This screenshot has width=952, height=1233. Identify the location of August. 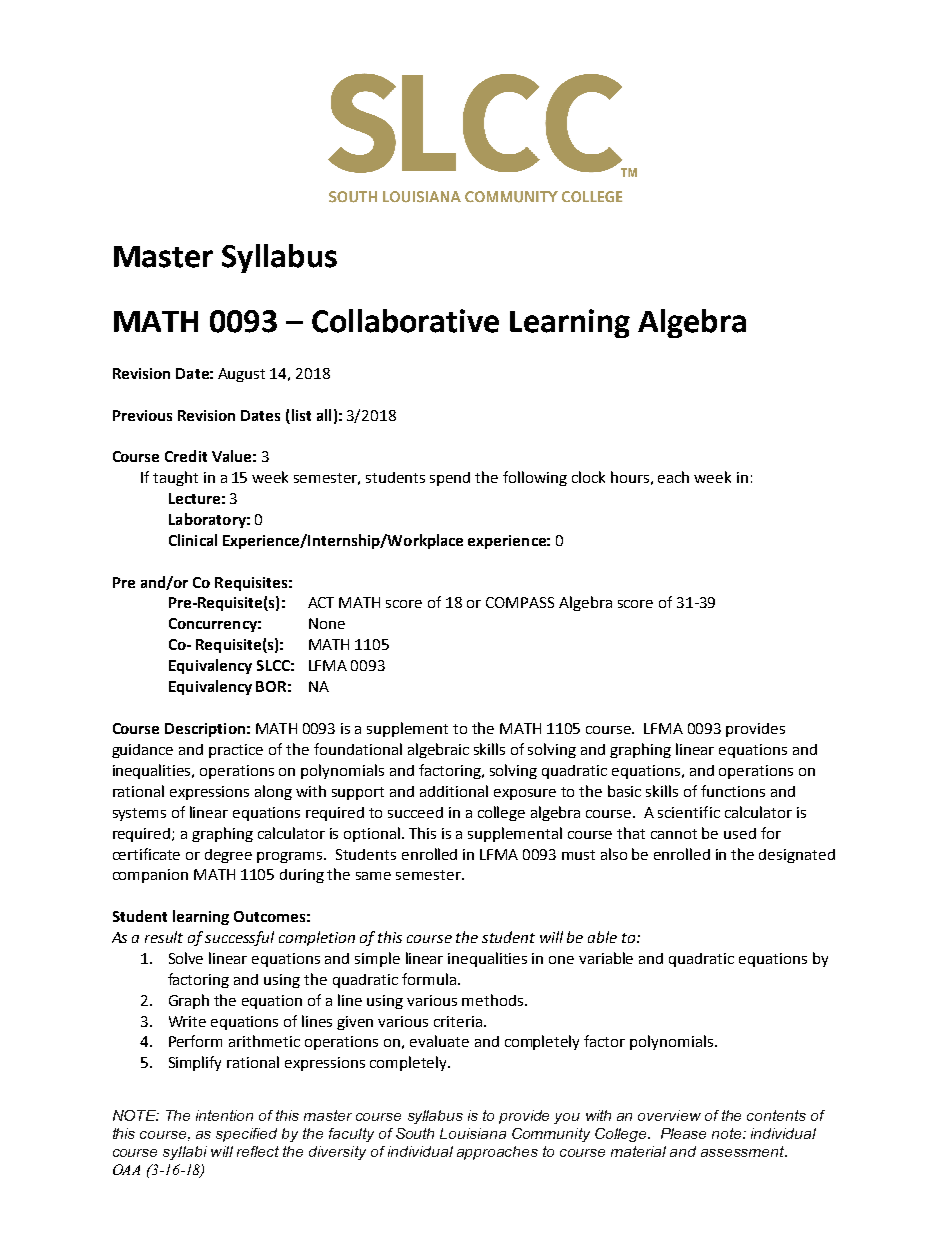
(241, 375).
